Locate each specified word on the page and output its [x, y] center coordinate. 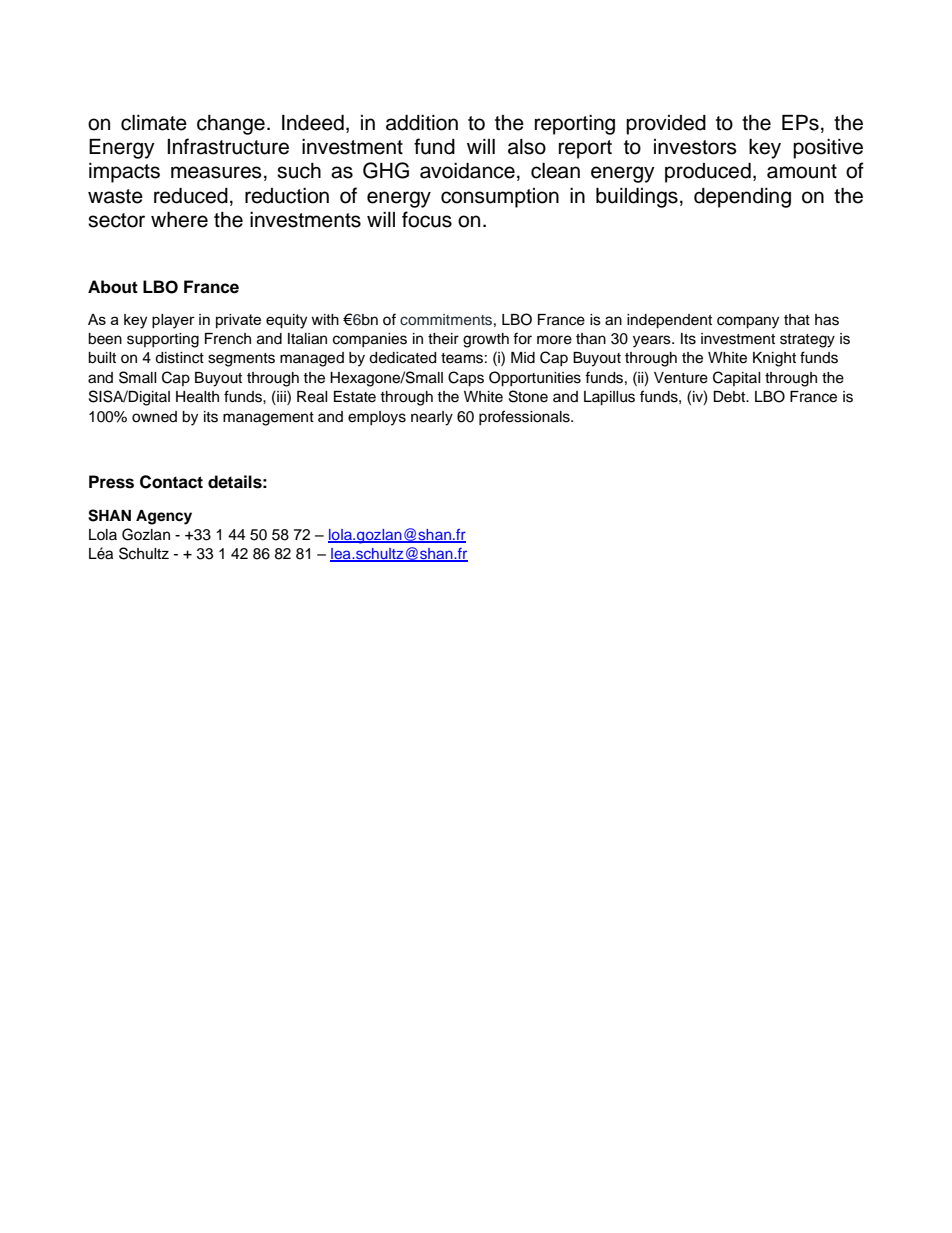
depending [742, 198]
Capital [737, 378]
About [113, 287]
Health [197, 397]
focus [427, 219]
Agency [164, 517]
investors [695, 147]
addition [422, 123]
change [231, 125]
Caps [466, 379]
